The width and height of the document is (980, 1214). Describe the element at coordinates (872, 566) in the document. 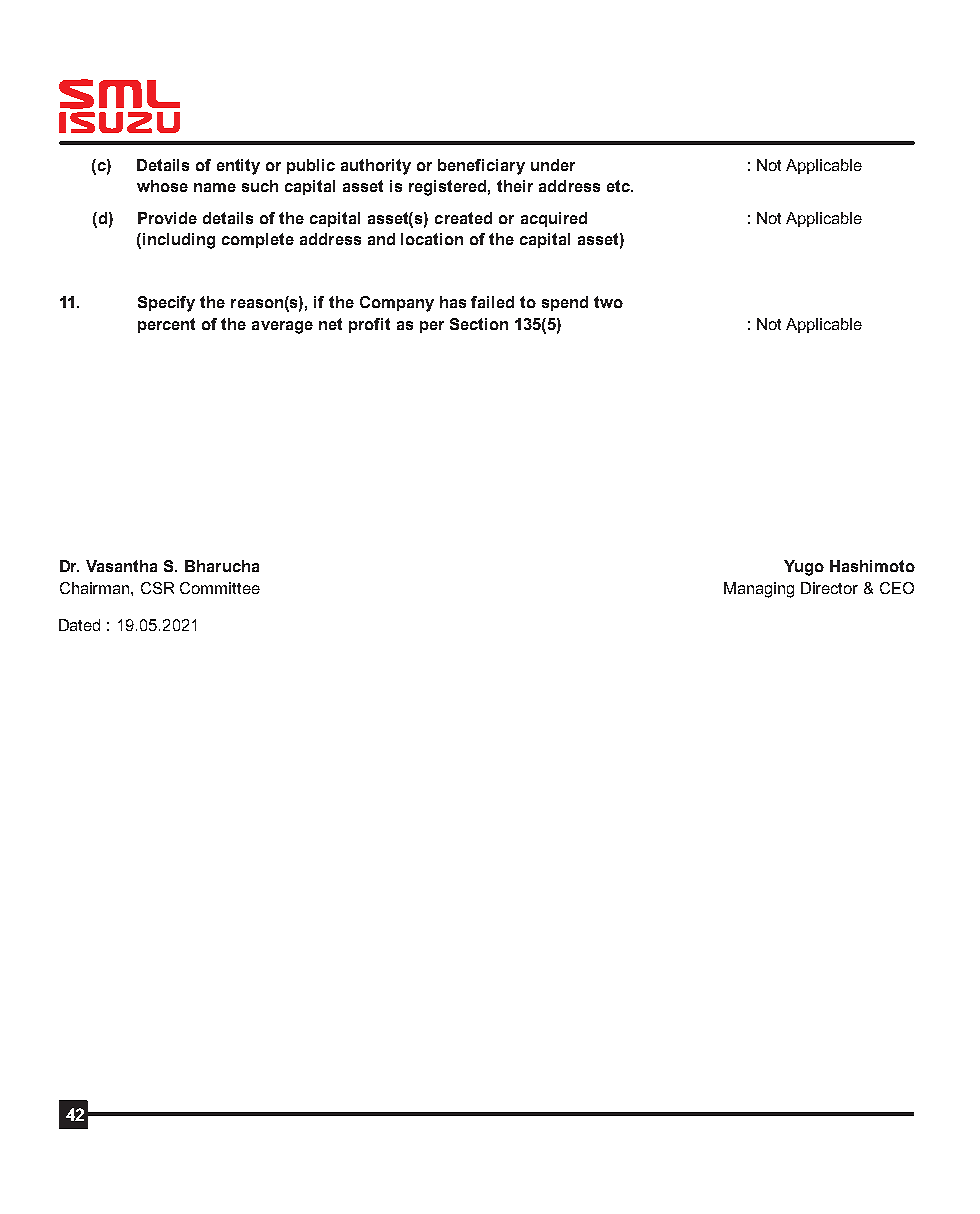

I see `Hashimoto` at that location.
